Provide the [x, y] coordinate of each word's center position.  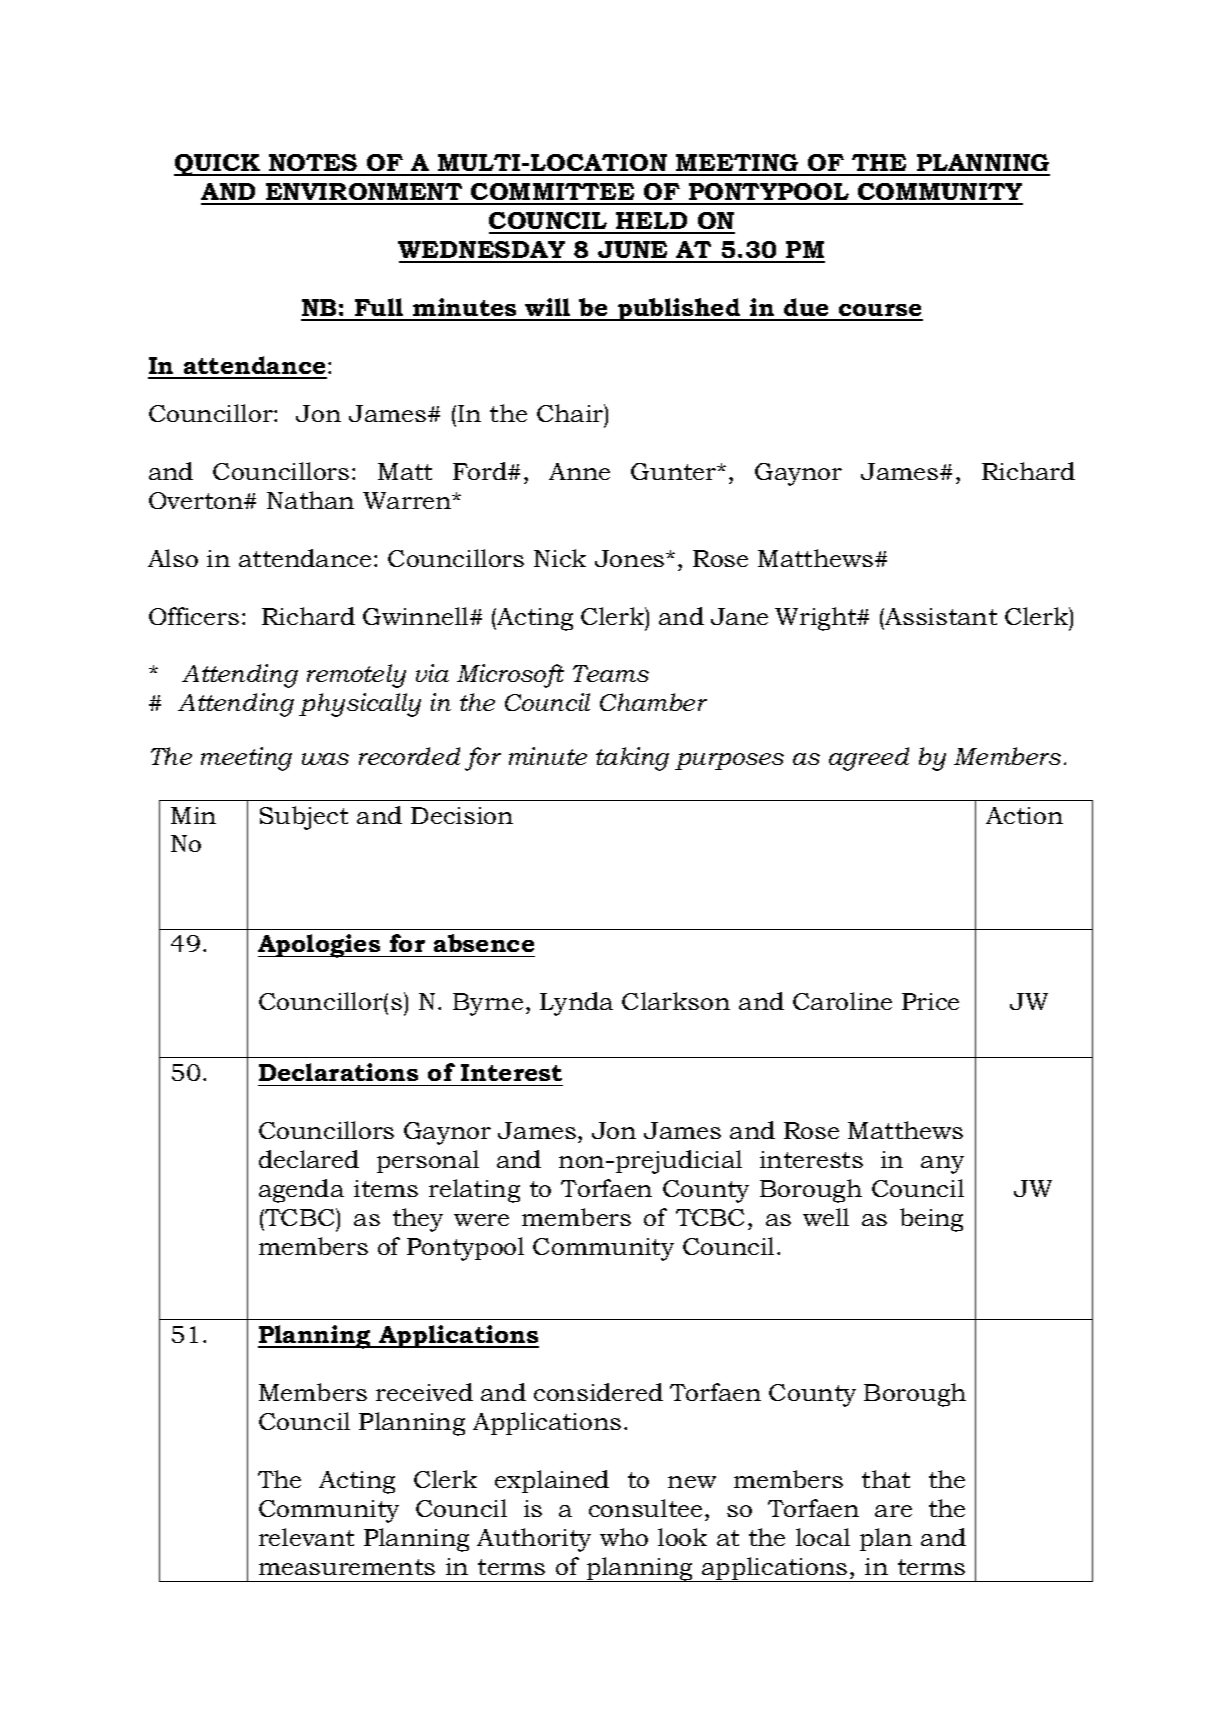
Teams [611, 673]
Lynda [576, 1004]
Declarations [338, 1072]
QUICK [218, 165]
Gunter [675, 471]
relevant [306, 1537]
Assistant [940, 616]
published [679, 309]
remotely [356, 676]
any [942, 1165]
